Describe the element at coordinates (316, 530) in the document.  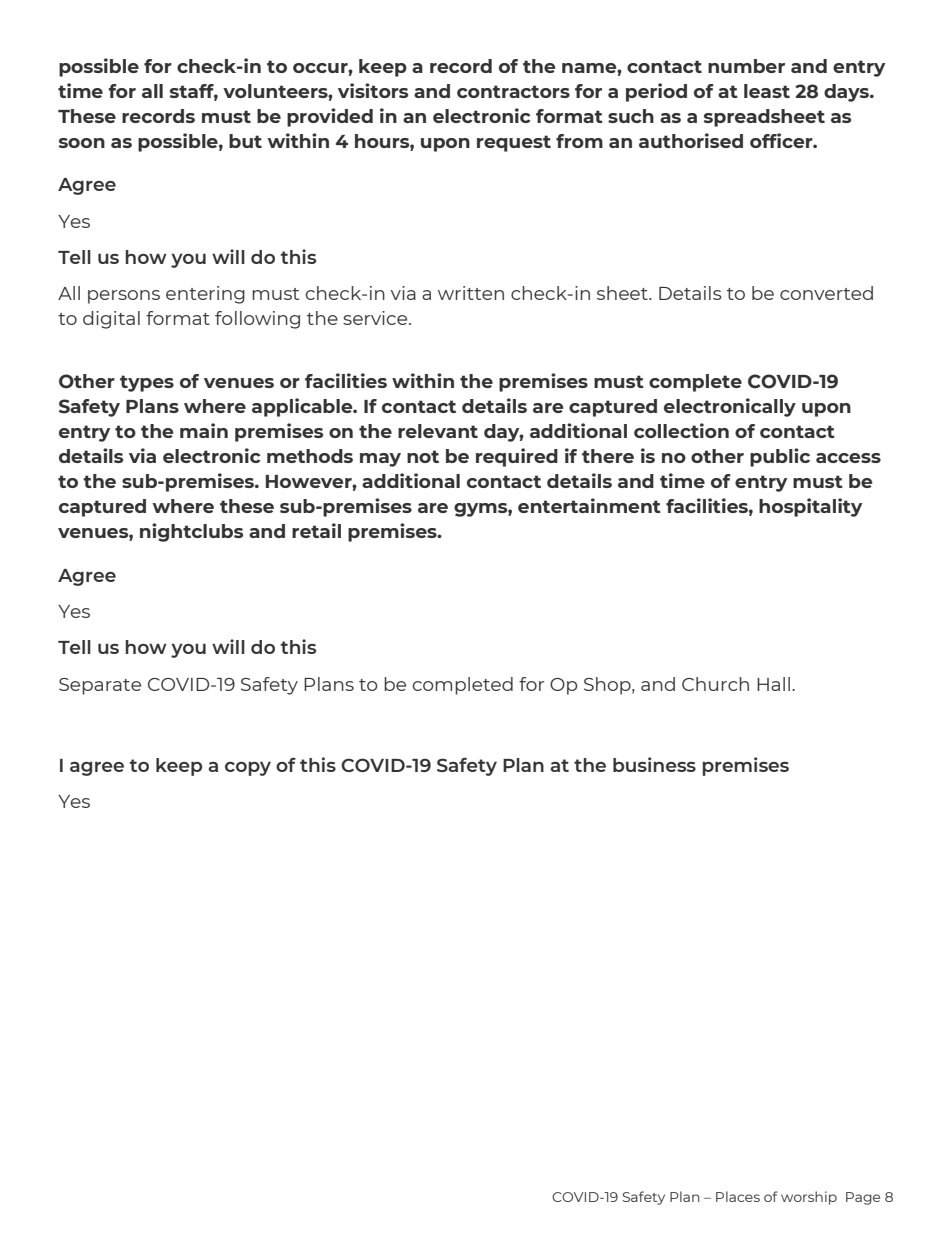
I see `retail` at that location.
